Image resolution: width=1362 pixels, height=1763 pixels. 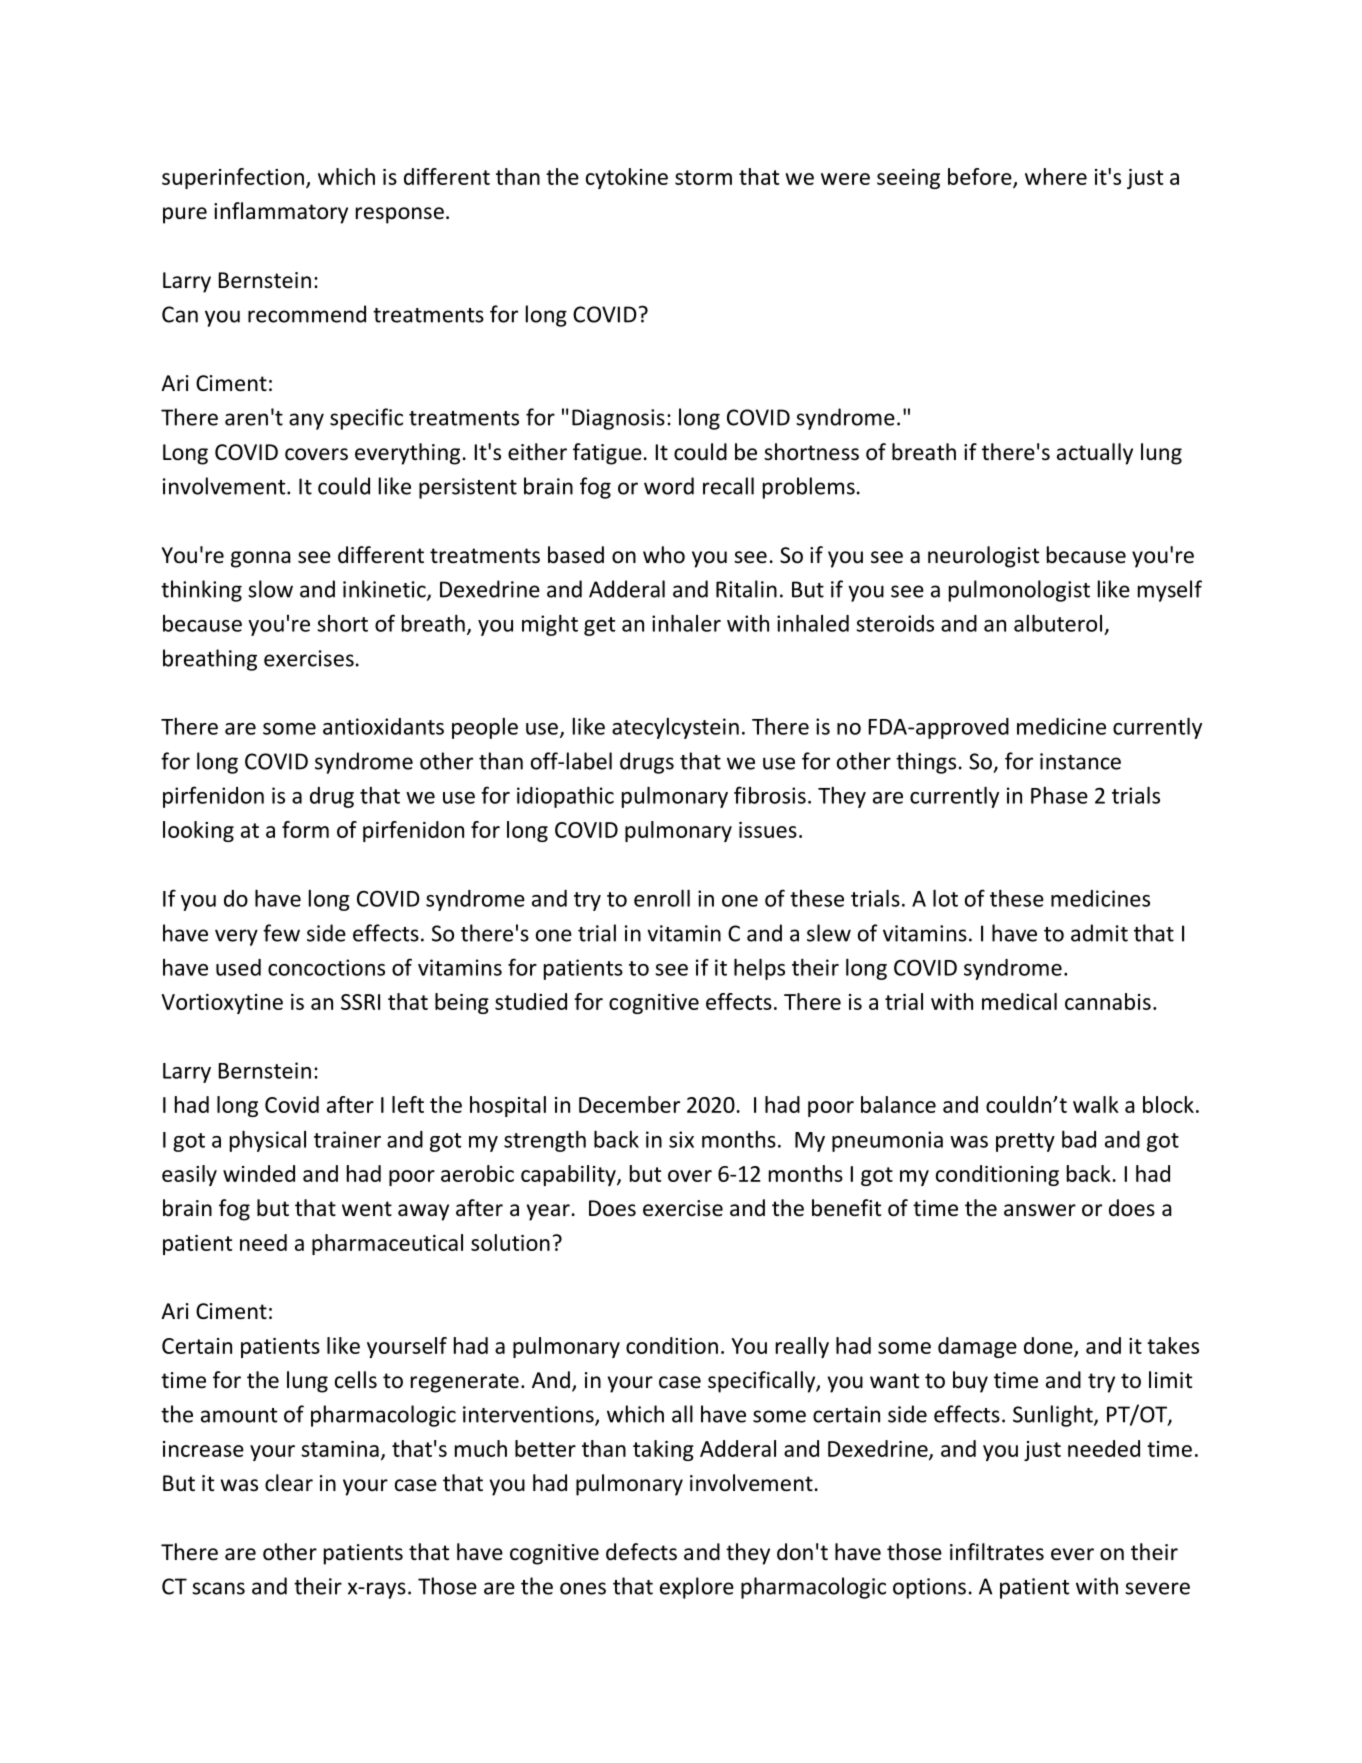 I want to click on clear, so click(x=289, y=1483).
